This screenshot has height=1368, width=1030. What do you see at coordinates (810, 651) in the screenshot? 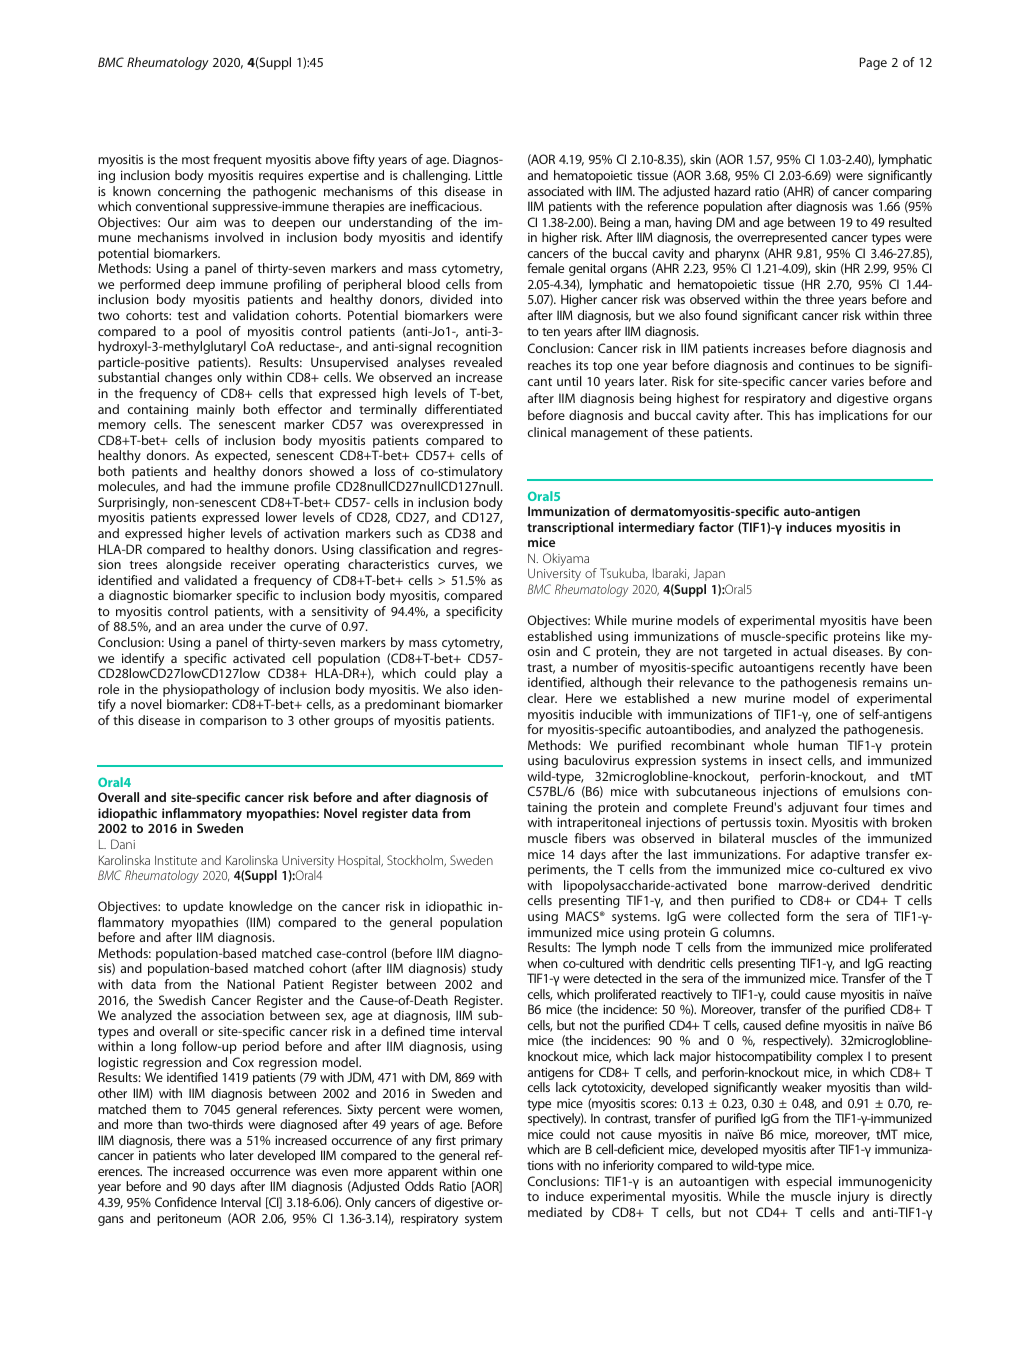
I see `actual` at bounding box center [810, 651].
